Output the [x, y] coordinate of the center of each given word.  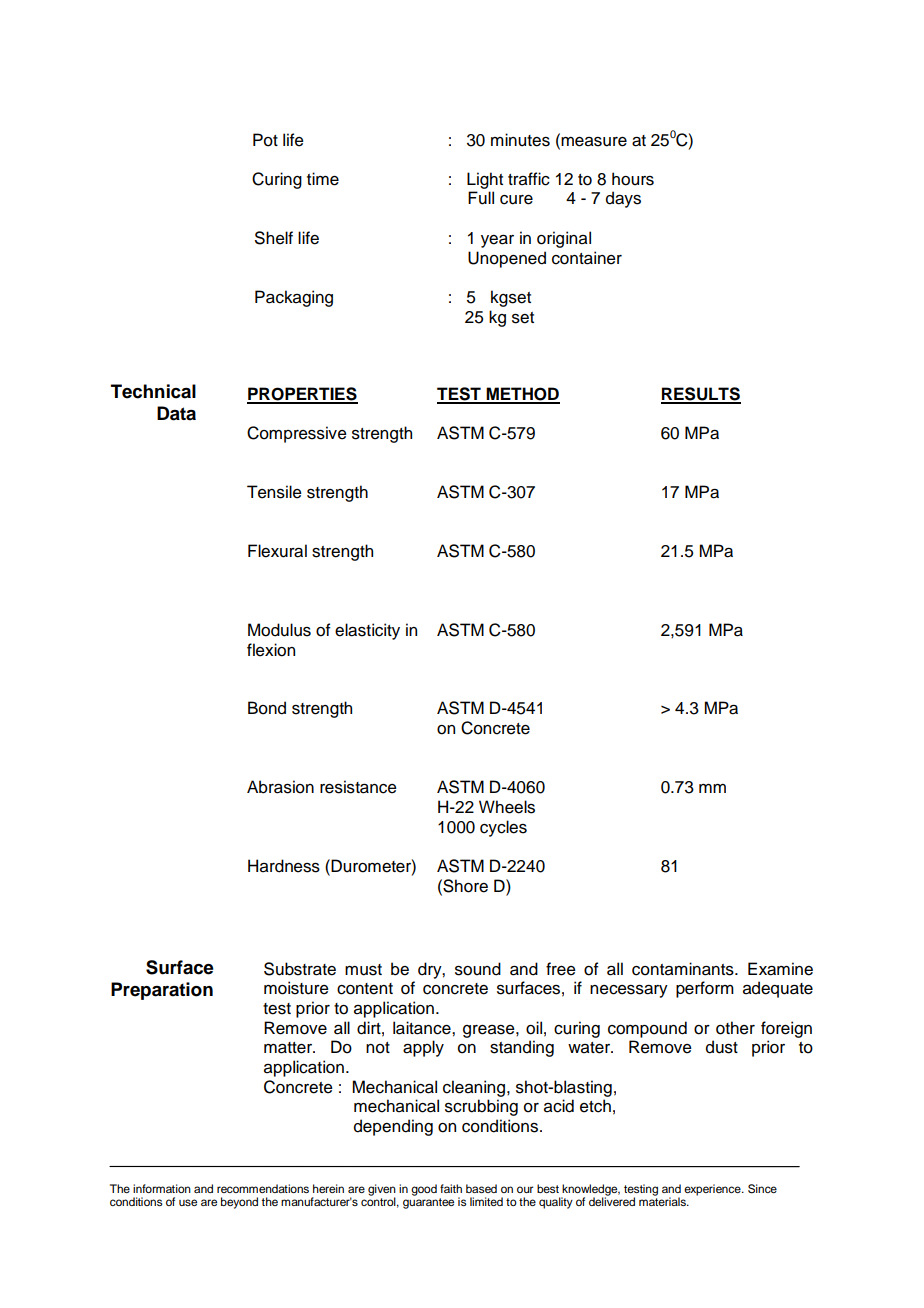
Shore [464, 886]
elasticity [367, 631]
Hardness [284, 866]
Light [485, 180]
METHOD [522, 395]
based [481, 1188]
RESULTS [701, 395]
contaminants [684, 969]
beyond [239, 1203]
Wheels [507, 807]
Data [176, 413]
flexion [271, 650]
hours [633, 179]
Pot [265, 140]
